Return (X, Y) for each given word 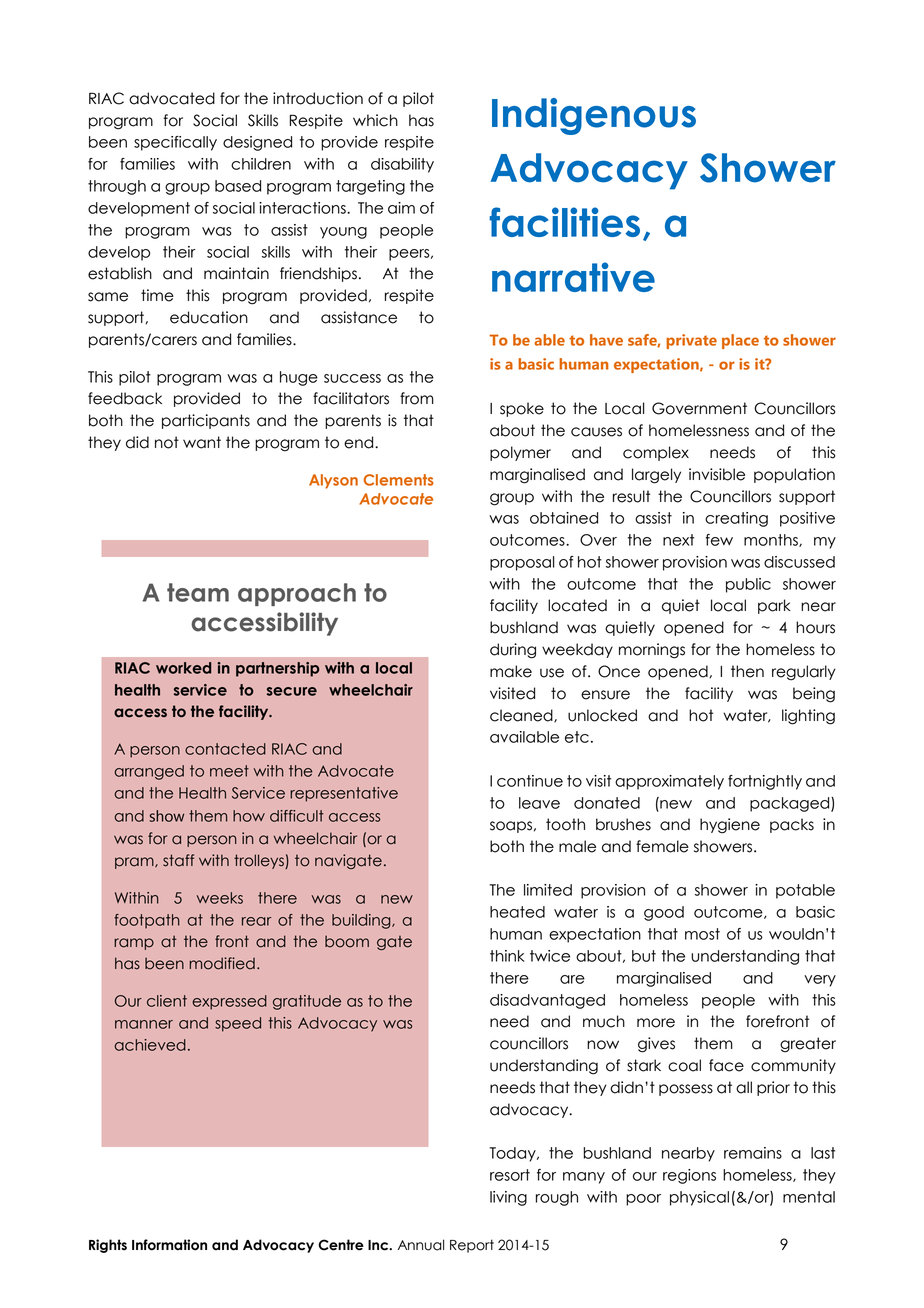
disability (402, 165)
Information (169, 1245)
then (747, 671)
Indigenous (594, 116)
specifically (175, 143)
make (511, 671)
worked (183, 668)
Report (472, 1246)
